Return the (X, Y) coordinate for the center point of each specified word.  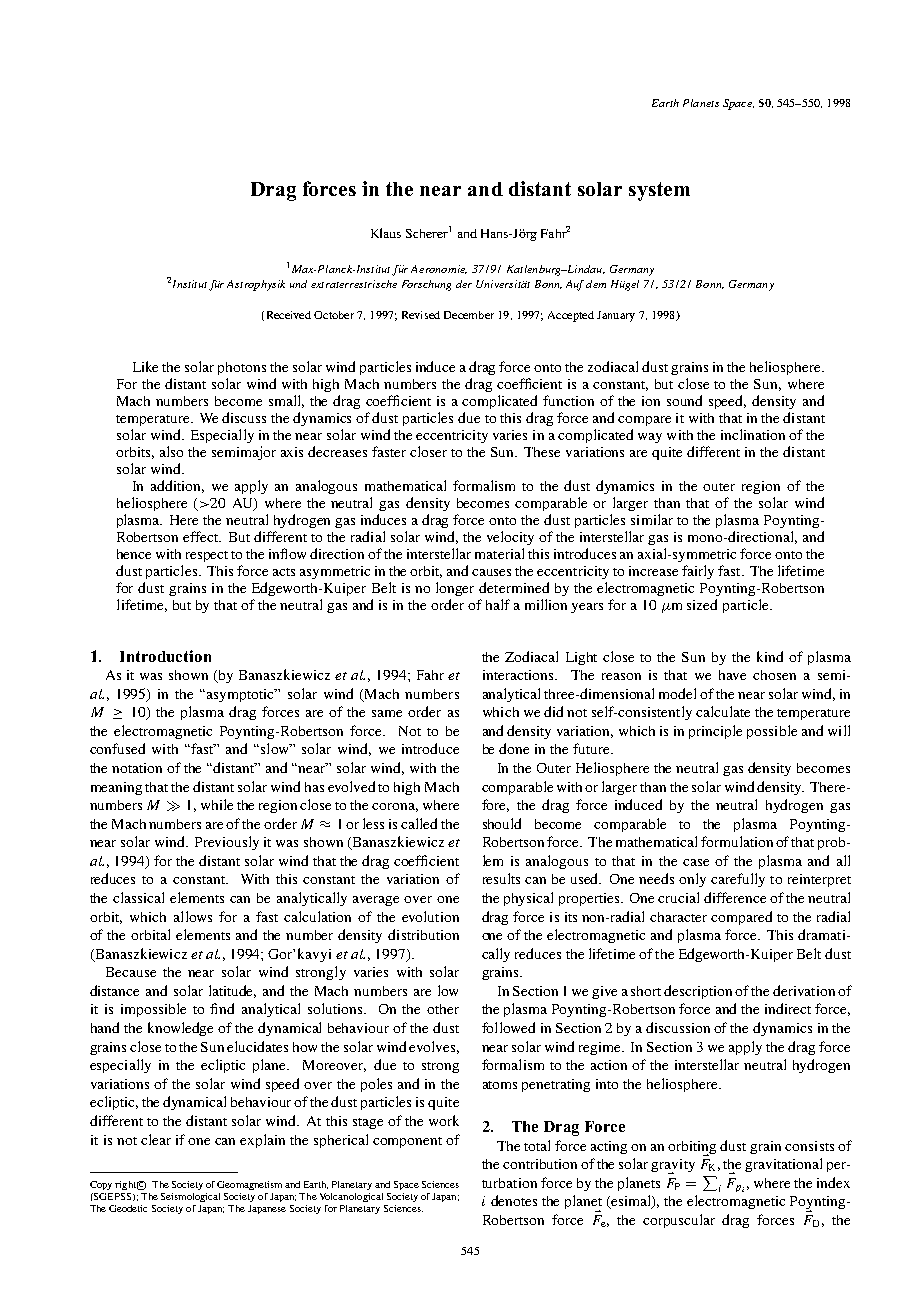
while (217, 804)
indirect (788, 1008)
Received (287, 316)
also (171, 451)
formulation (737, 841)
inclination (753, 434)
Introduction (165, 656)
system (659, 191)
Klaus (386, 233)
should (502, 823)
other (443, 1009)
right (127, 1185)
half (498, 604)
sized (702, 604)
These (542, 452)
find (222, 1008)
